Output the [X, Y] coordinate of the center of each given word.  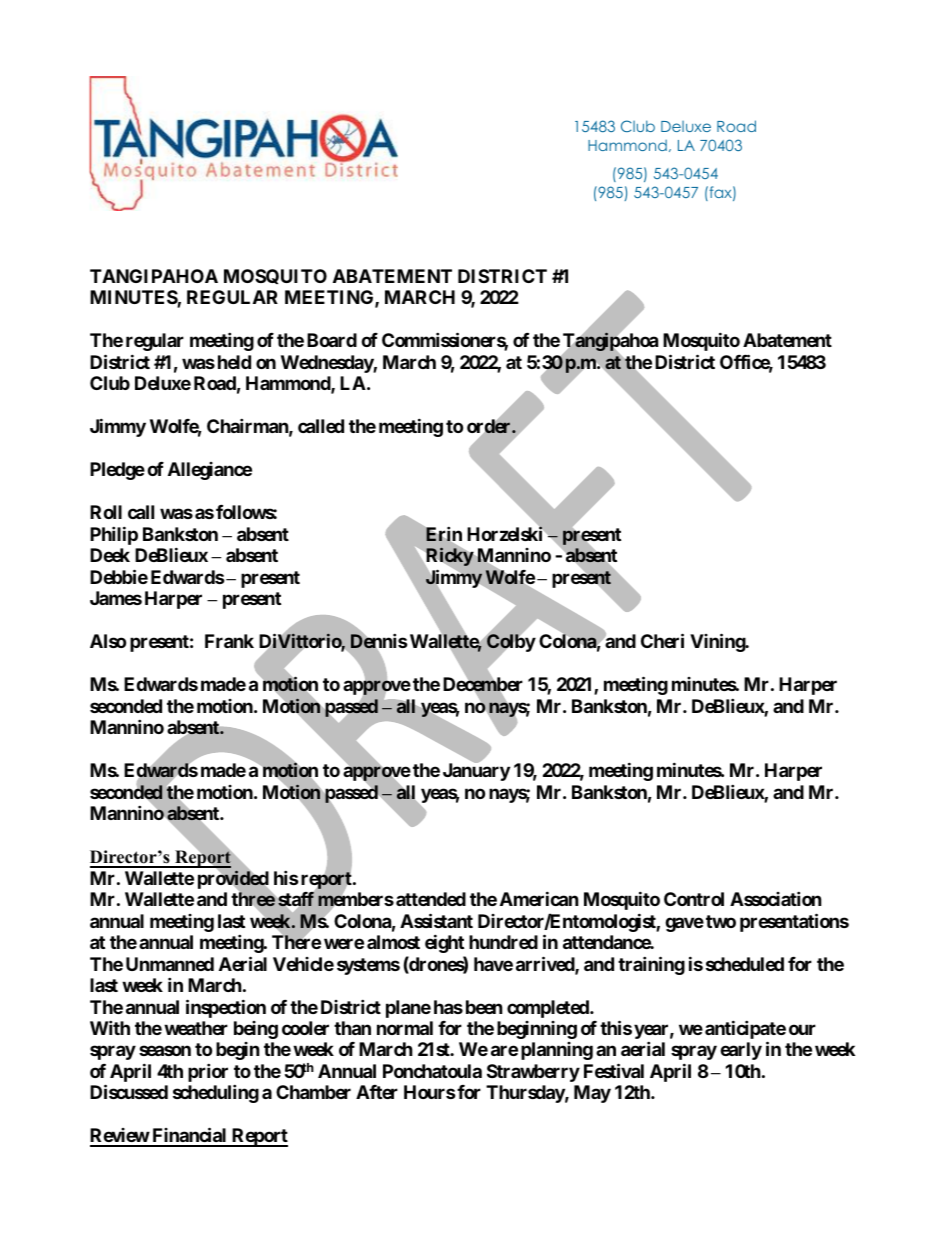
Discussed [129, 1092]
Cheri [662, 640]
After [377, 1092]
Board [332, 340]
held [234, 362]
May [592, 1094]
